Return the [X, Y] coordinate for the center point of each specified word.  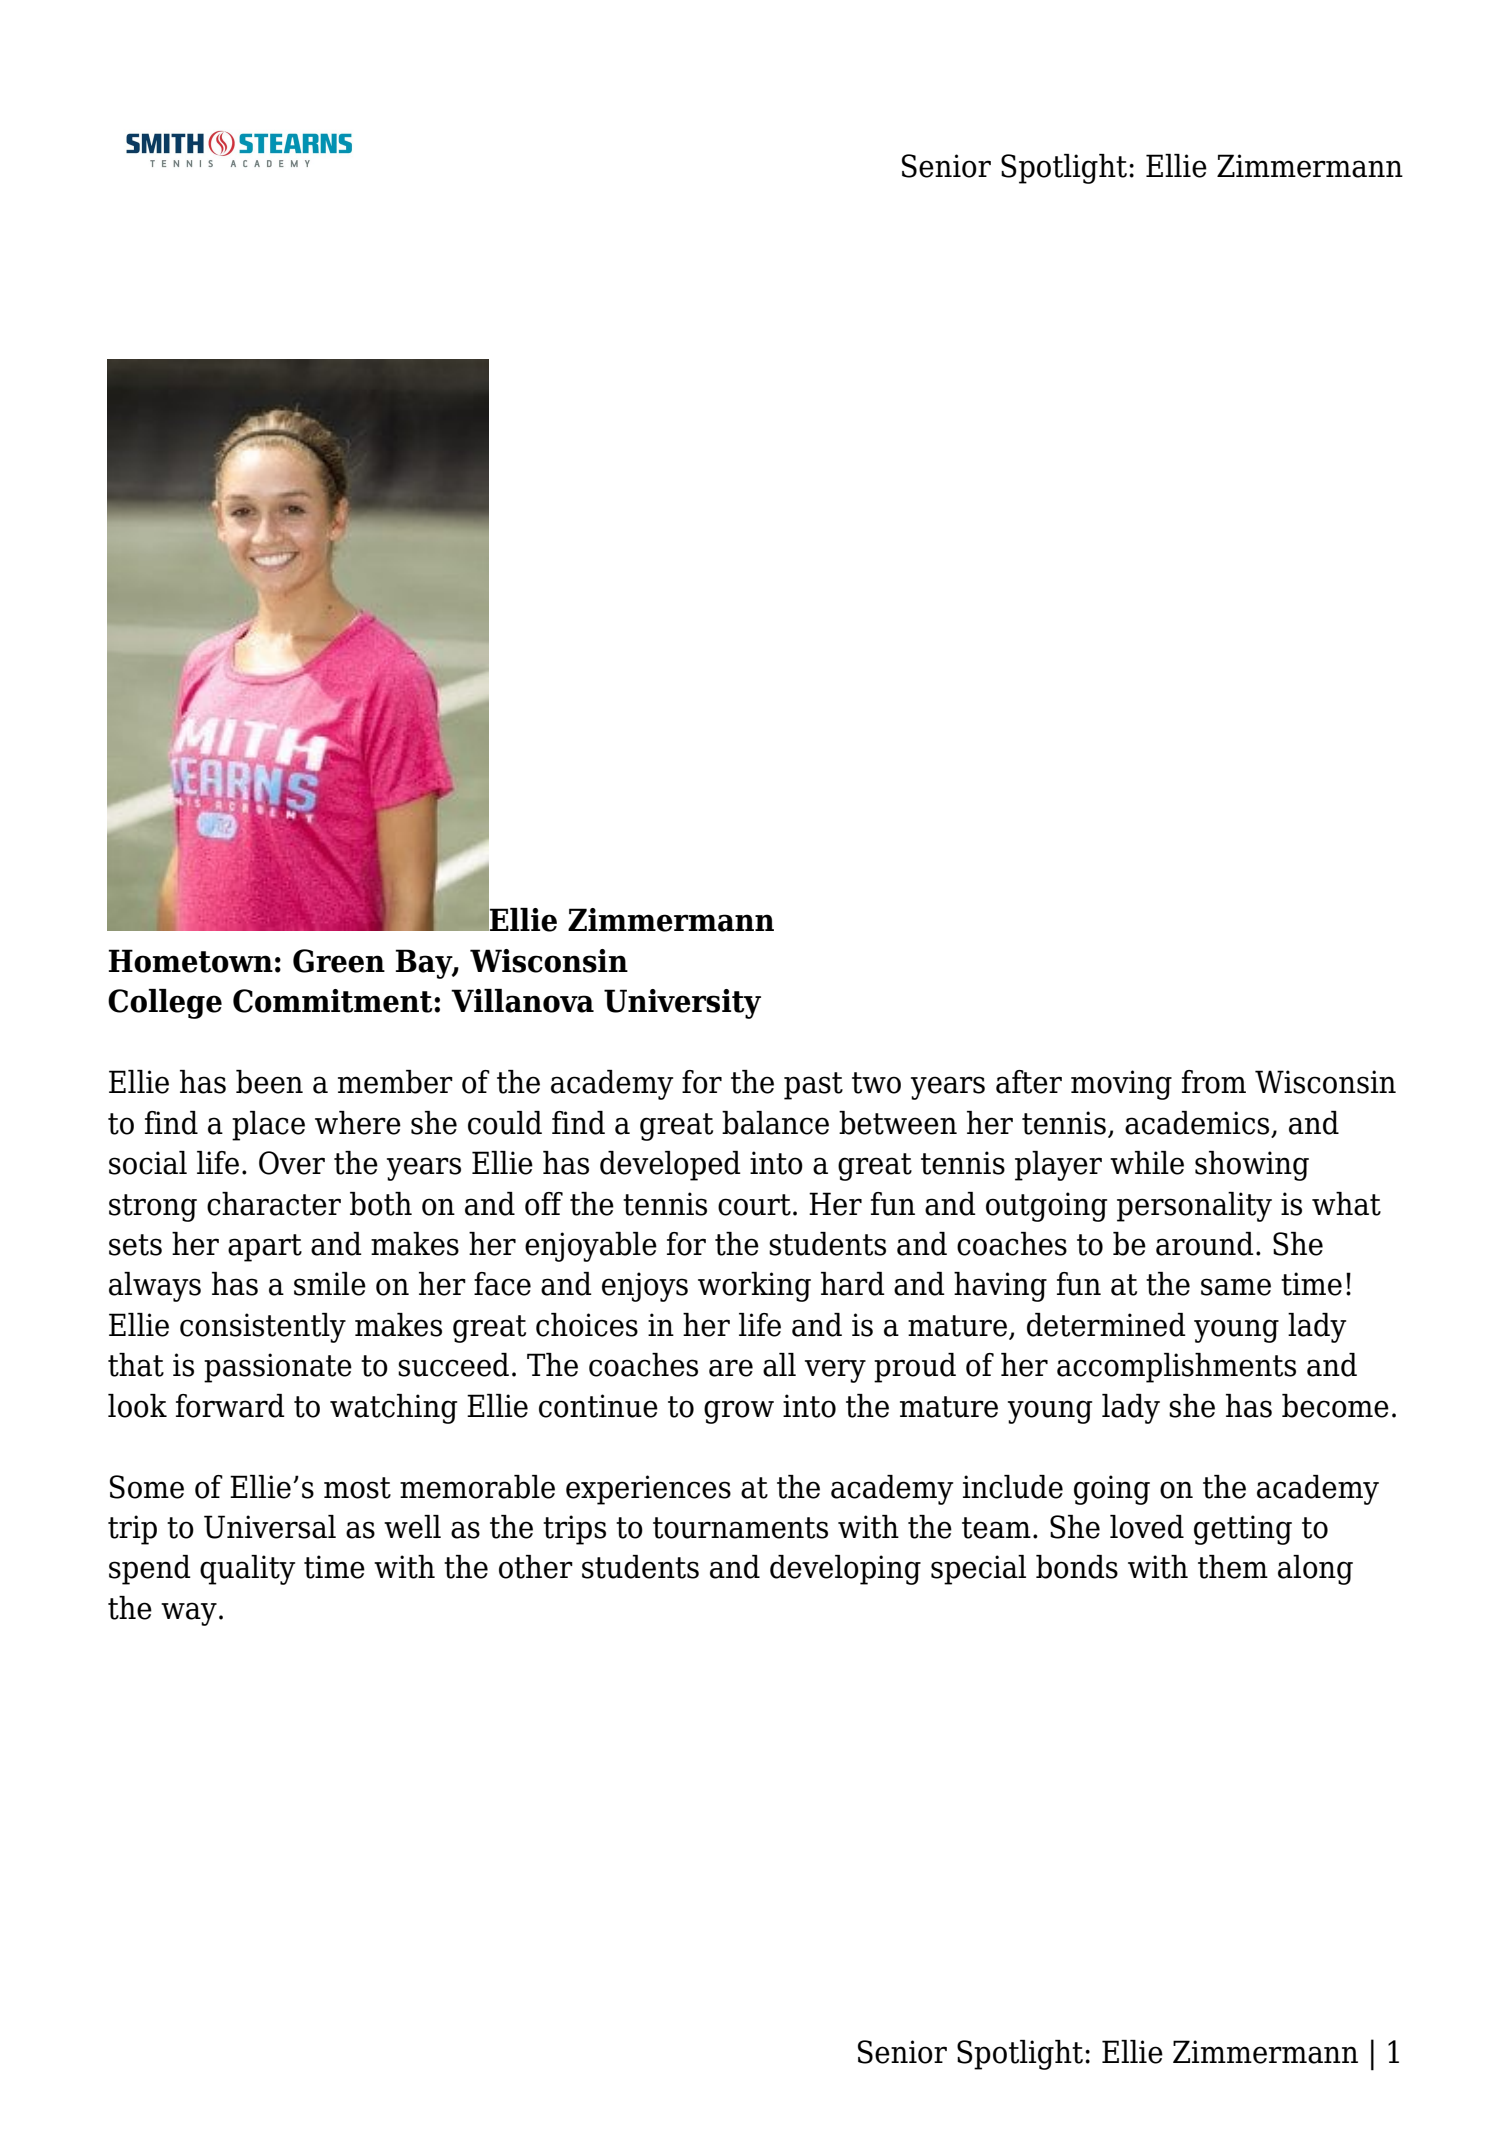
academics [1198, 1124]
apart [265, 1248]
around [1205, 1244]
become [1335, 1406]
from [1214, 1082]
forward [230, 1406]
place [268, 1126]
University [682, 1004]
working [754, 1287]
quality [247, 1570]
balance [775, 1123]
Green [339, 961]
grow [739, 1412]
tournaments [740, 1528]
